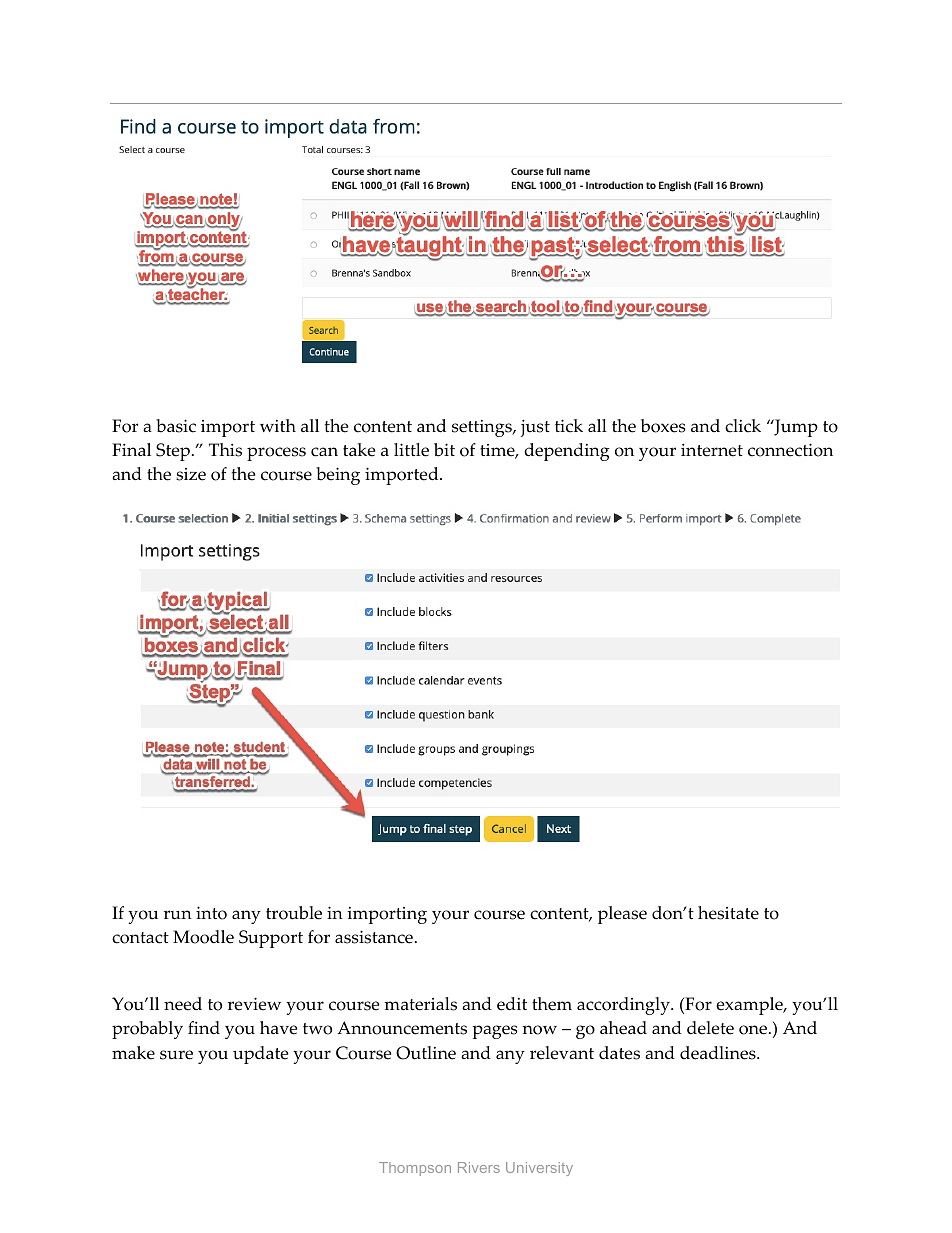 This screenshot has height=1233, width=952. I want to click on internet, so click(712, 450).
